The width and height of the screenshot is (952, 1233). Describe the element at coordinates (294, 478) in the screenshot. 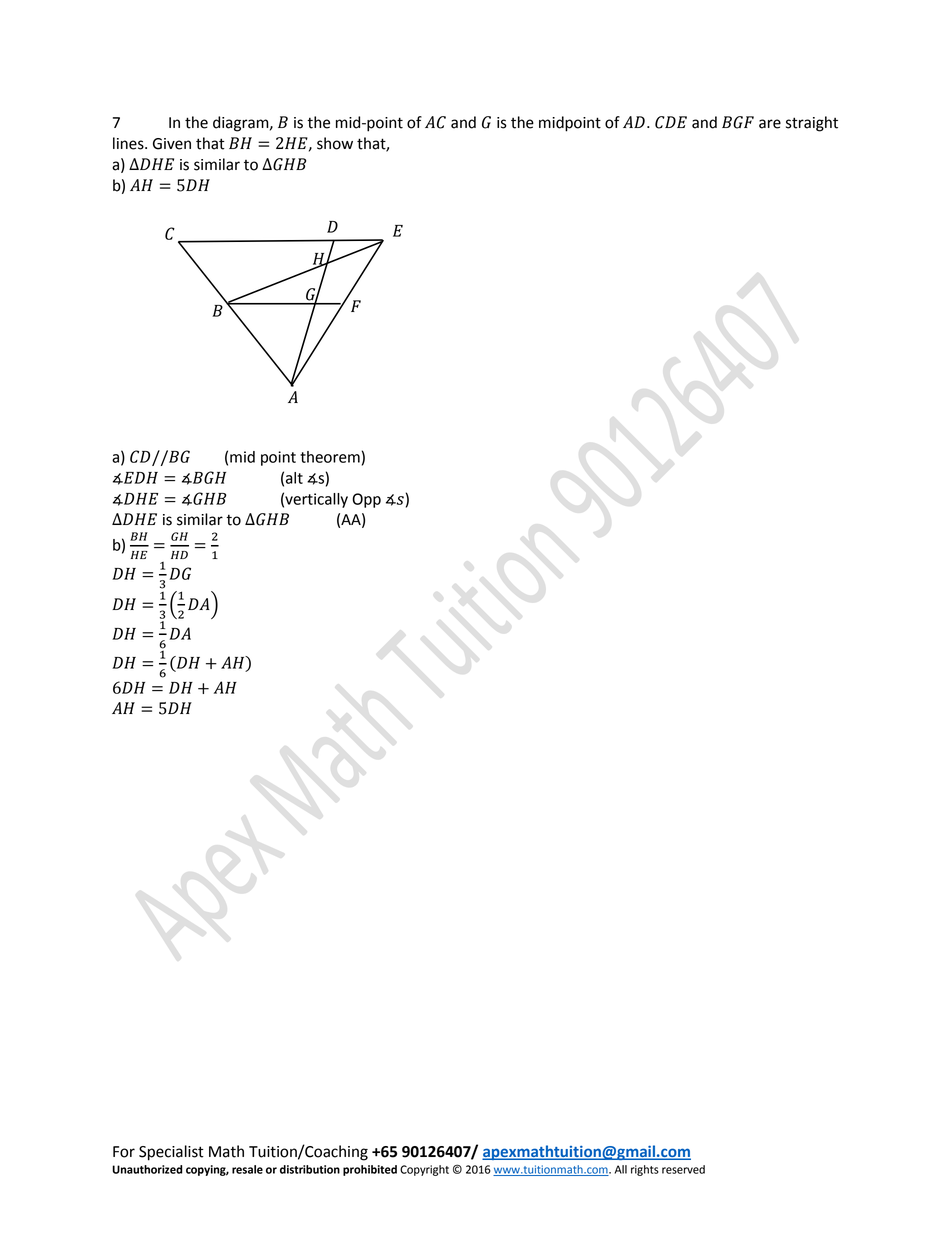

I see `alt` at that location.
